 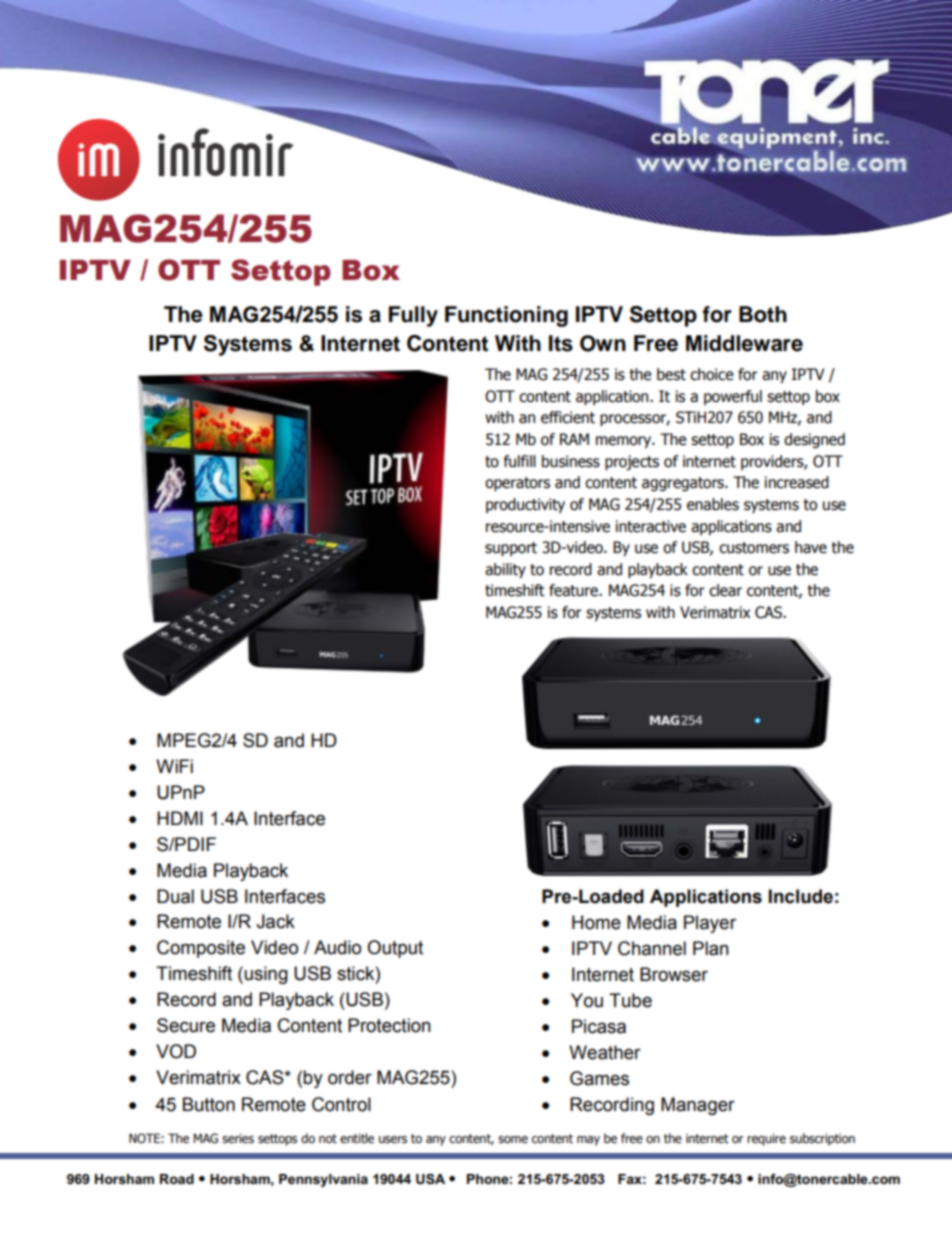 I want to click on Include, so click(x=801, y=896).
